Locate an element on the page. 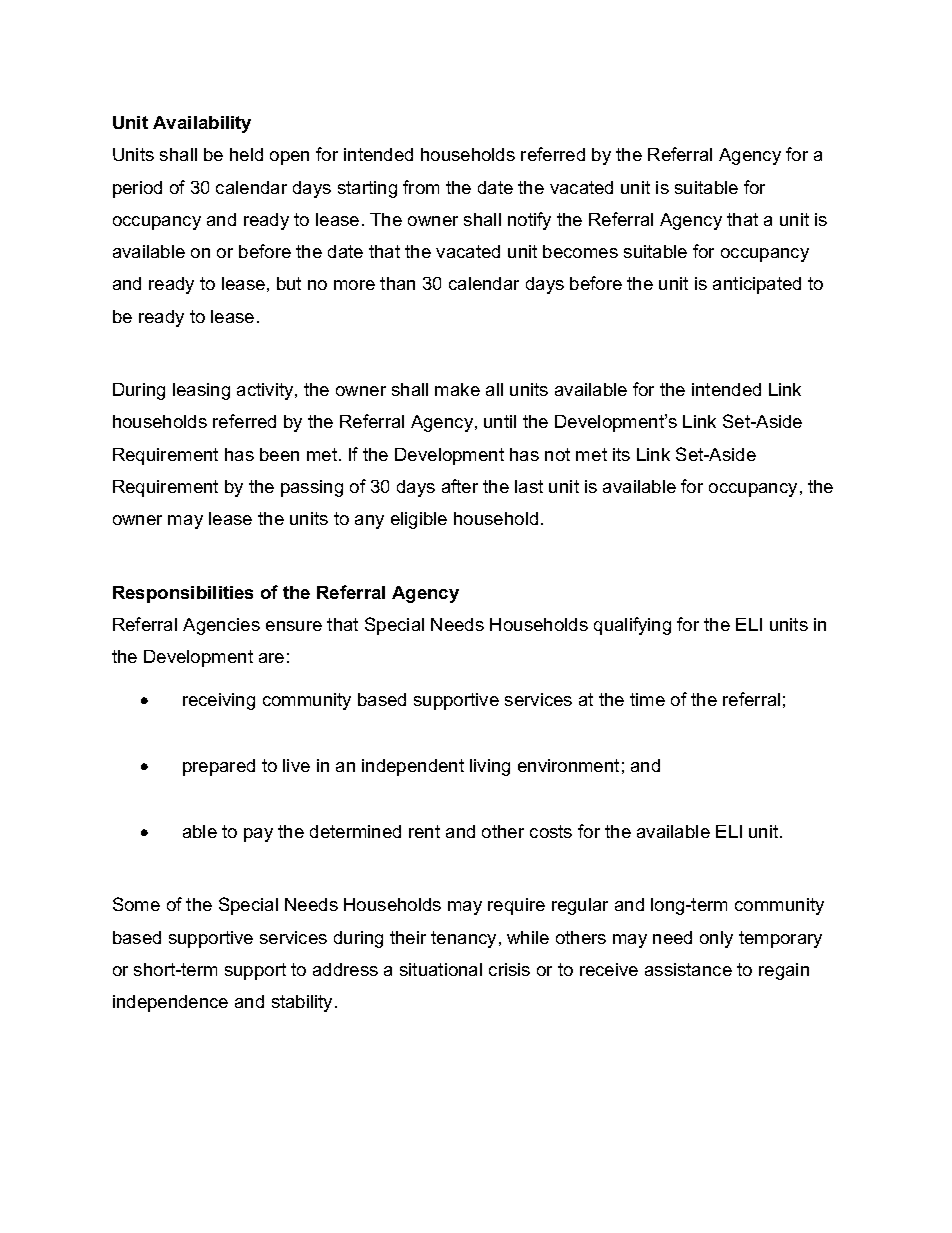 This page has width=952, height=1233. receiving is located at coordinates (219, 701).
